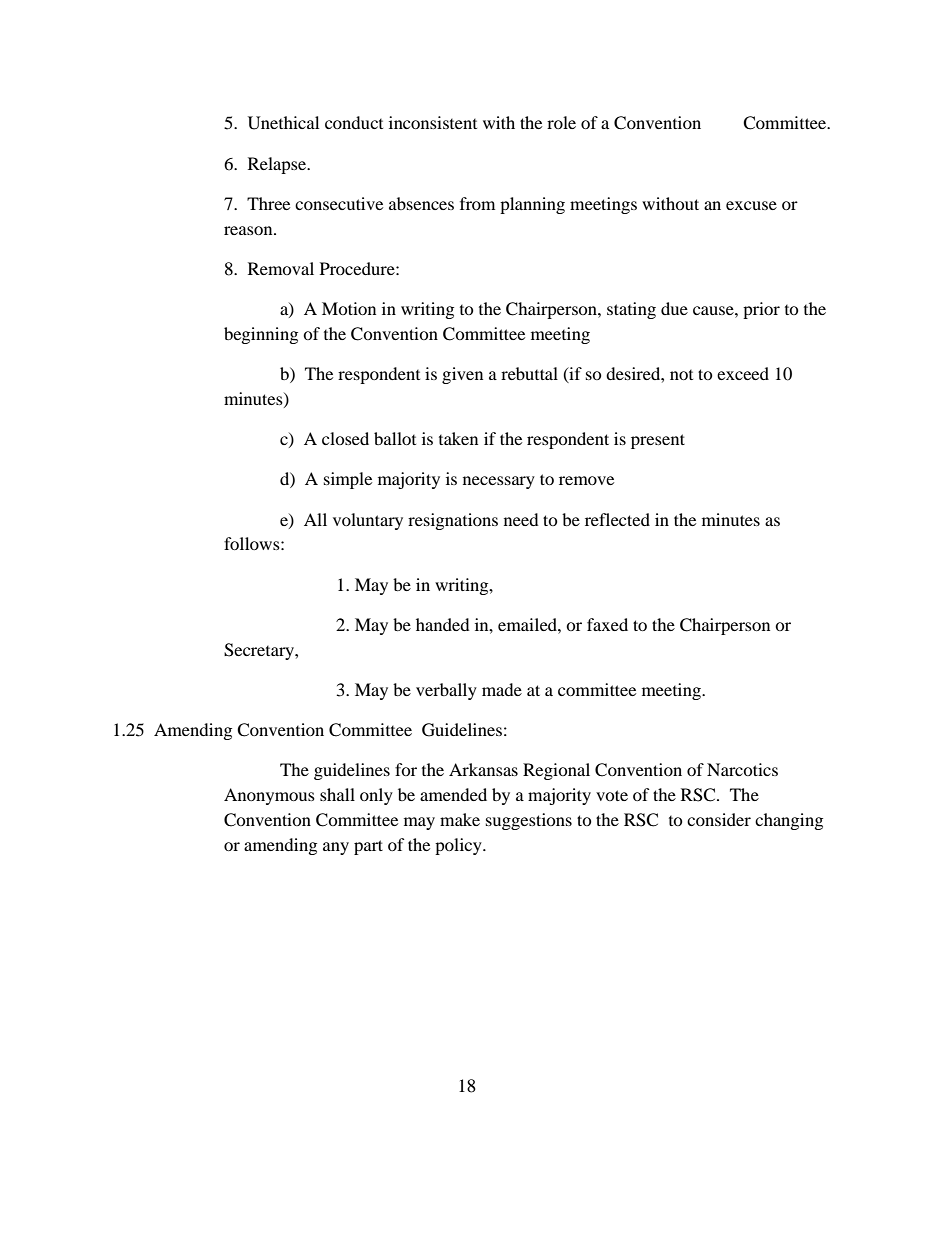 The width and height of the image is (952, 1233). What do you see at coordinates (561, 122) in the image?
I see `role` at bounding box center [561, 122].
